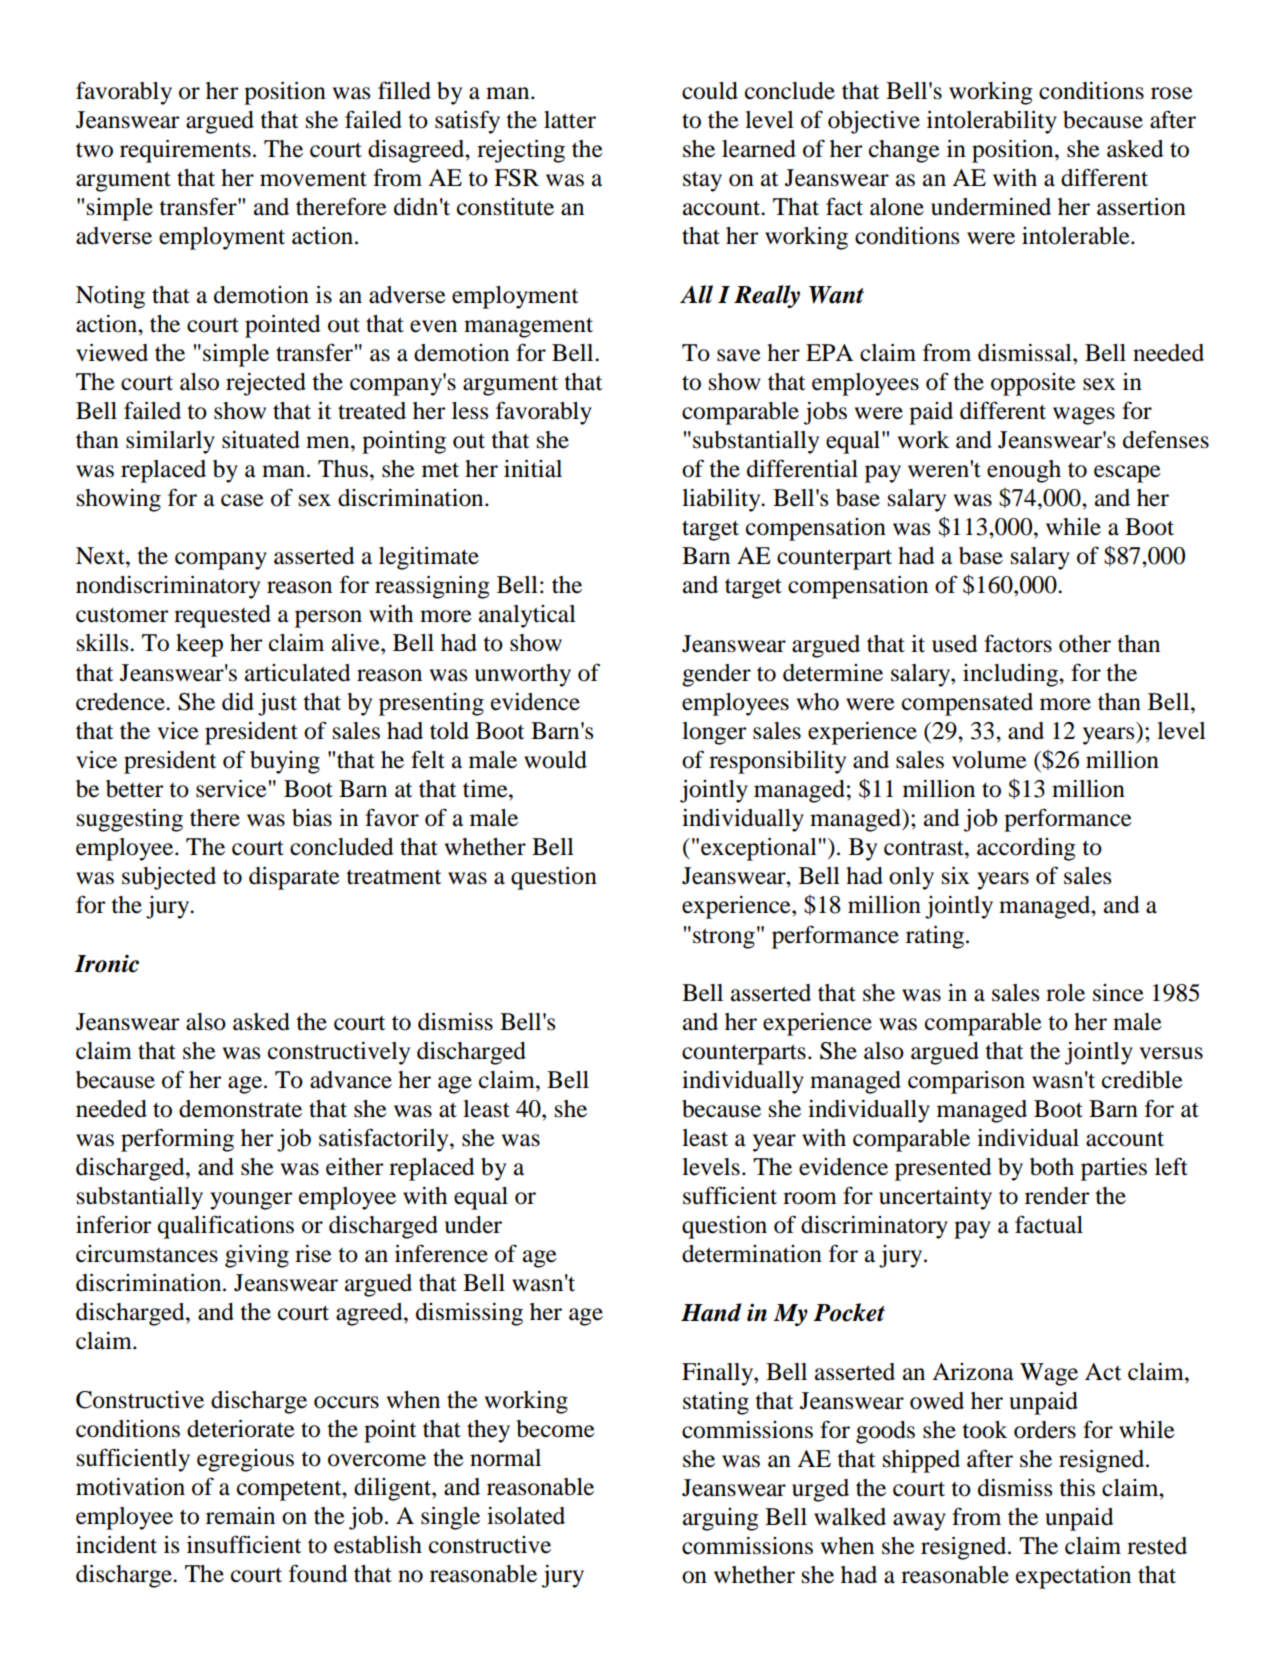  What do you see at coordinates (724, 938) in the document?
I see `strong` at bounding box center [724, 938].
